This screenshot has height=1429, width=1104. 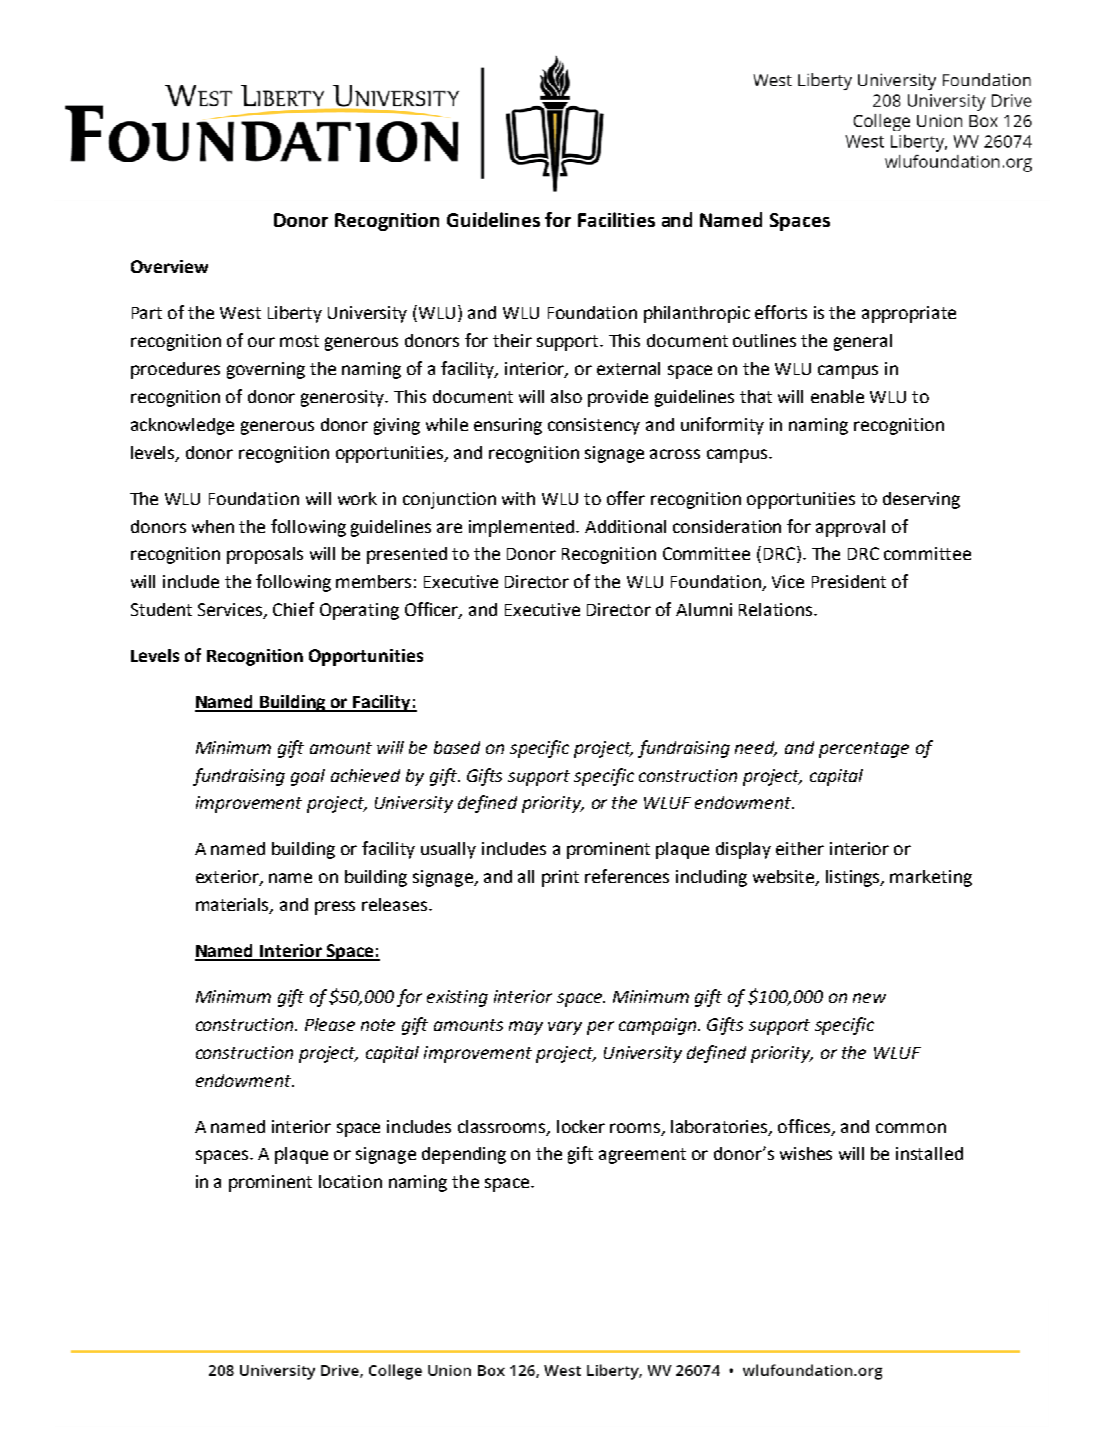 I want to click on press, so click(x=335, y=908).
